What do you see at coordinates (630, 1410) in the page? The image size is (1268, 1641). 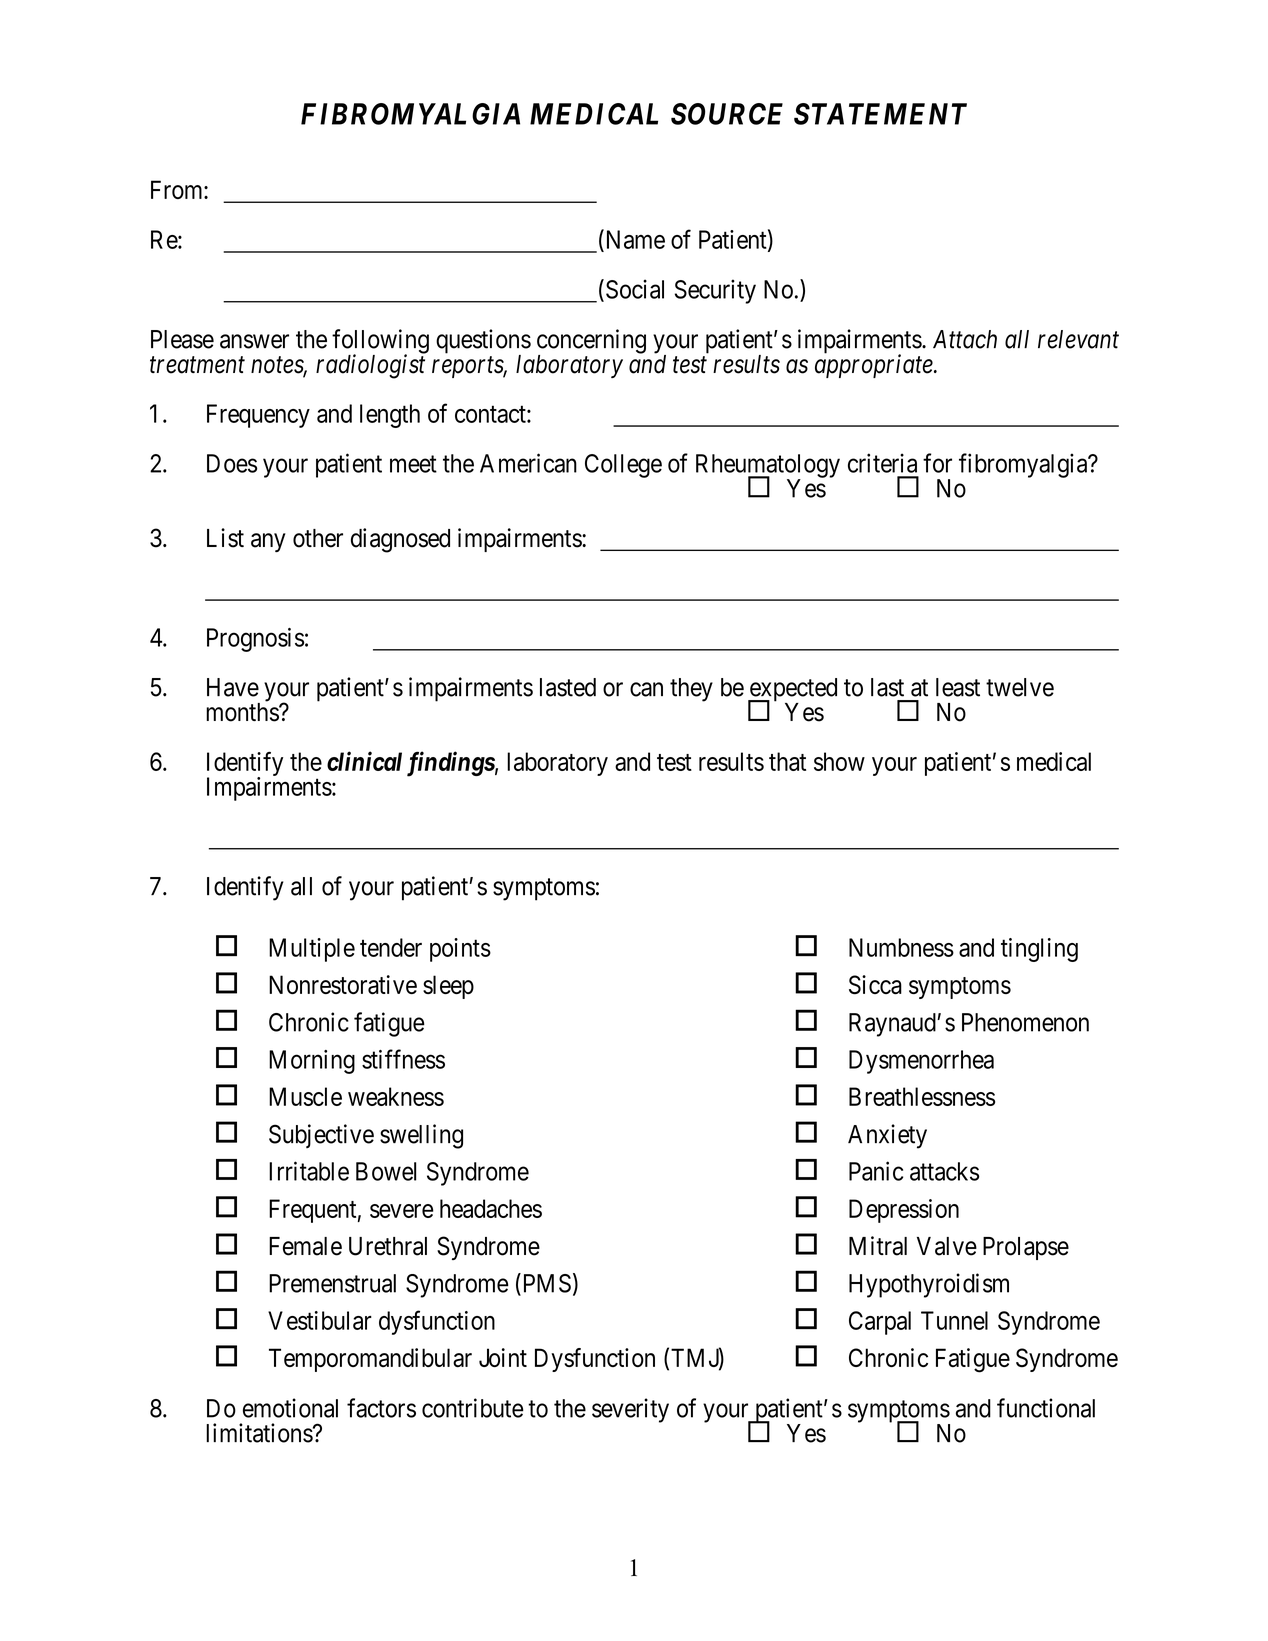 I see `severity` at bounding box center [630, 1410].
